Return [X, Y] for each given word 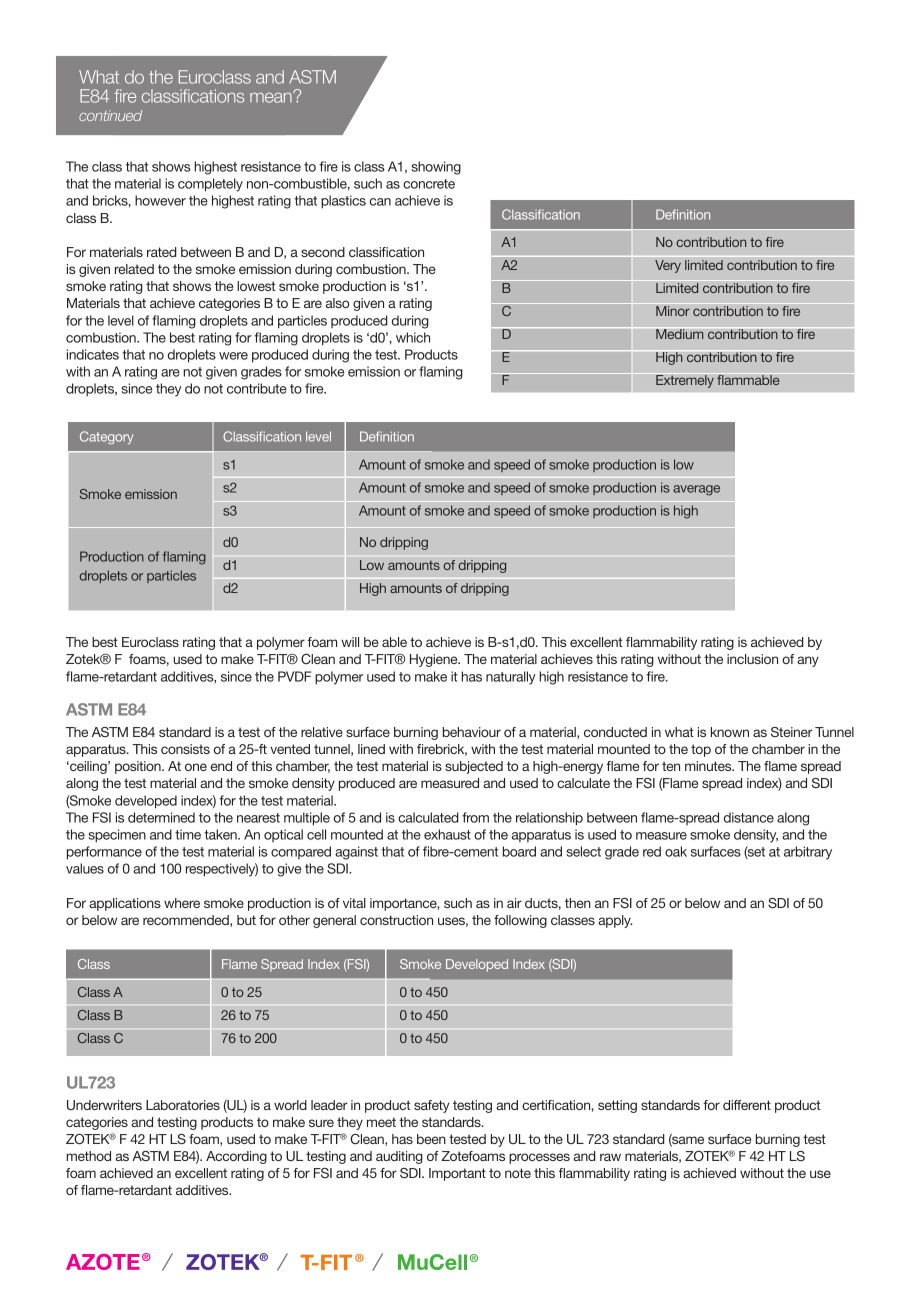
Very [668, 266]
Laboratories [183, 1105]
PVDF [294, 676]
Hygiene [435, 660]
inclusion [752, 659]
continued [110, 115]
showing [436, 168]
